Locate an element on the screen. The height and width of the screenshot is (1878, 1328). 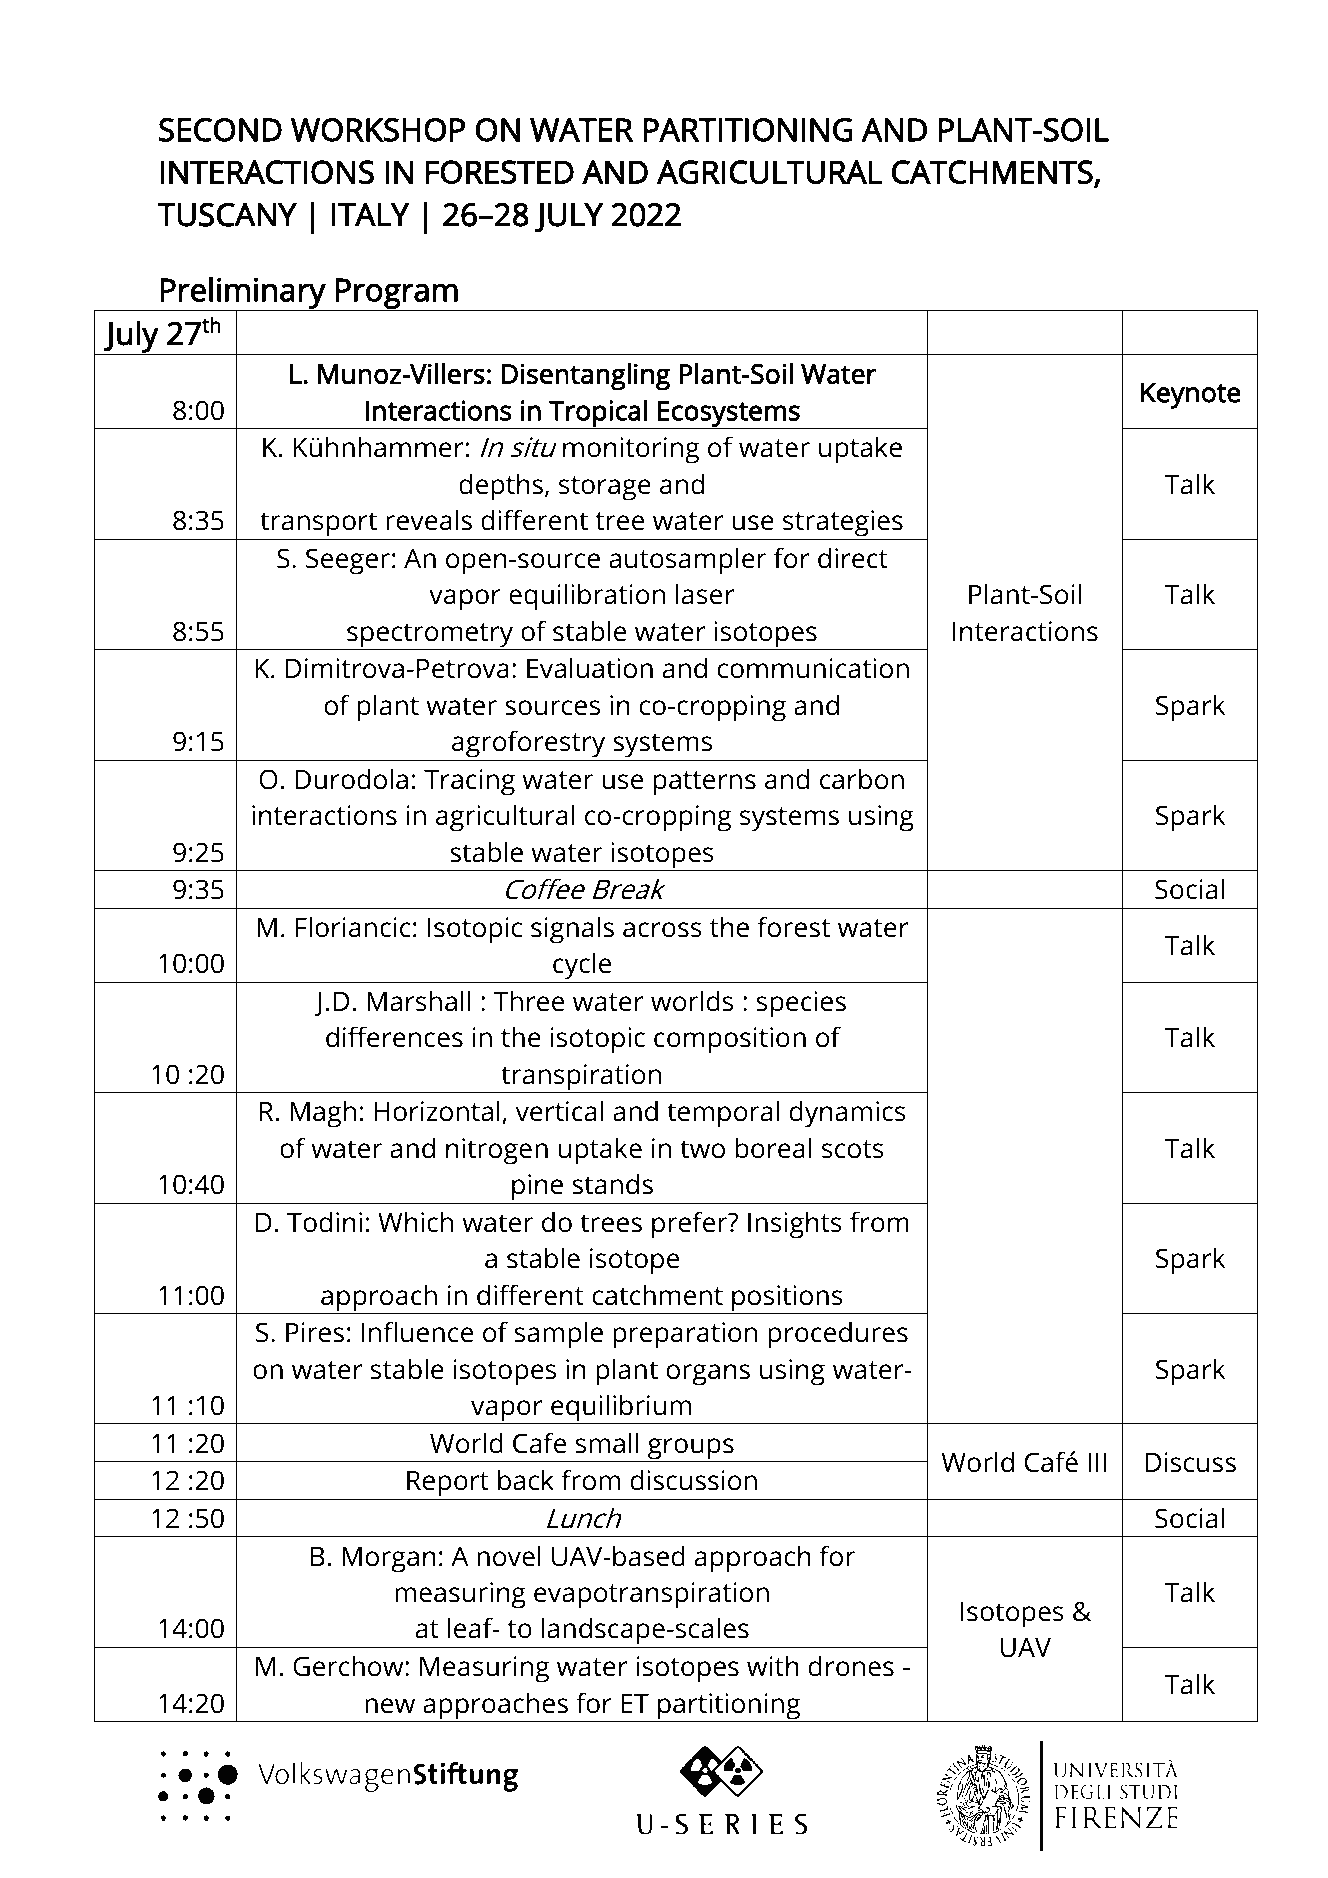
Keynote is located at coordinates (1191, 395).
